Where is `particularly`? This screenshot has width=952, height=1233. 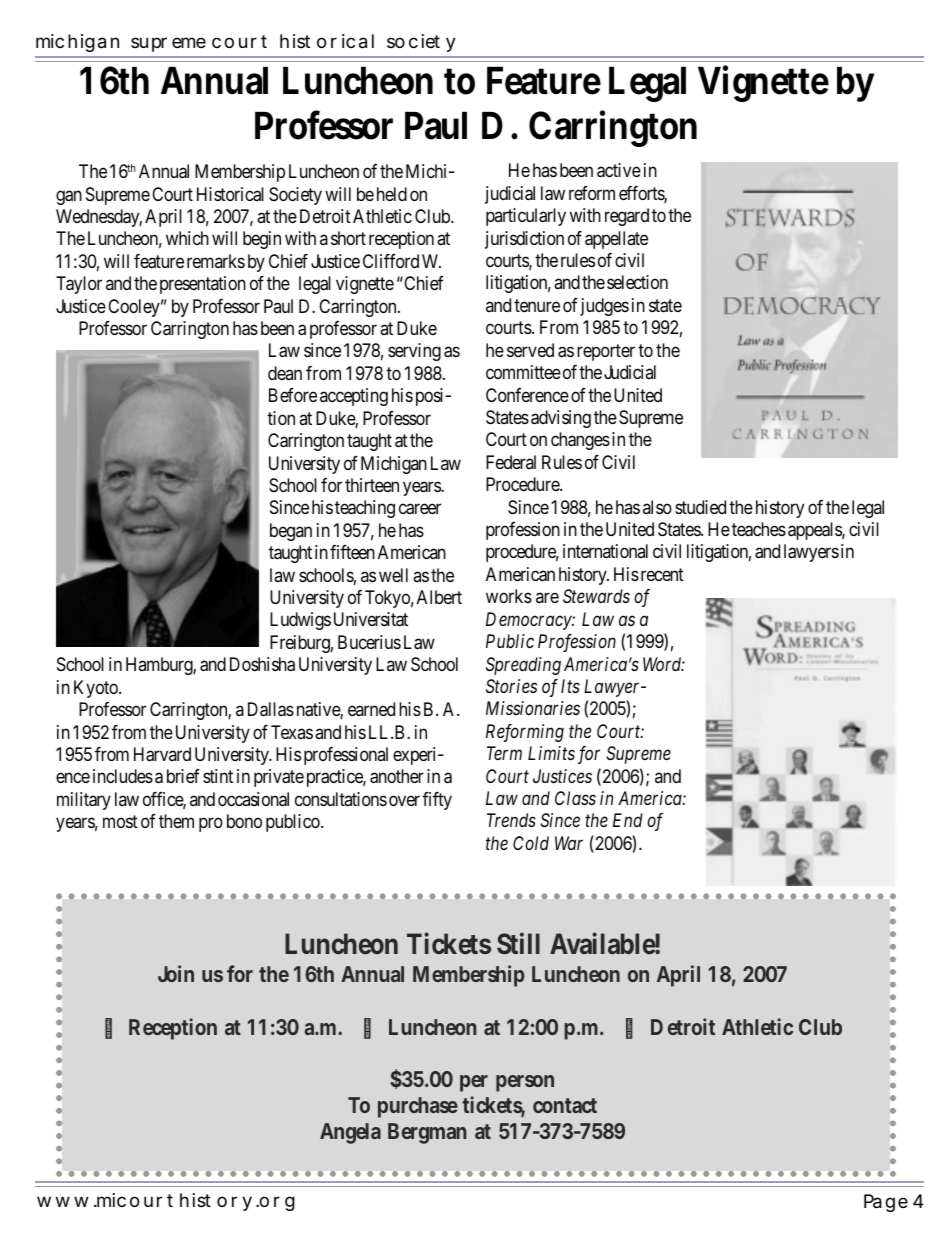
particularly is located at coordinates (526, 217).
